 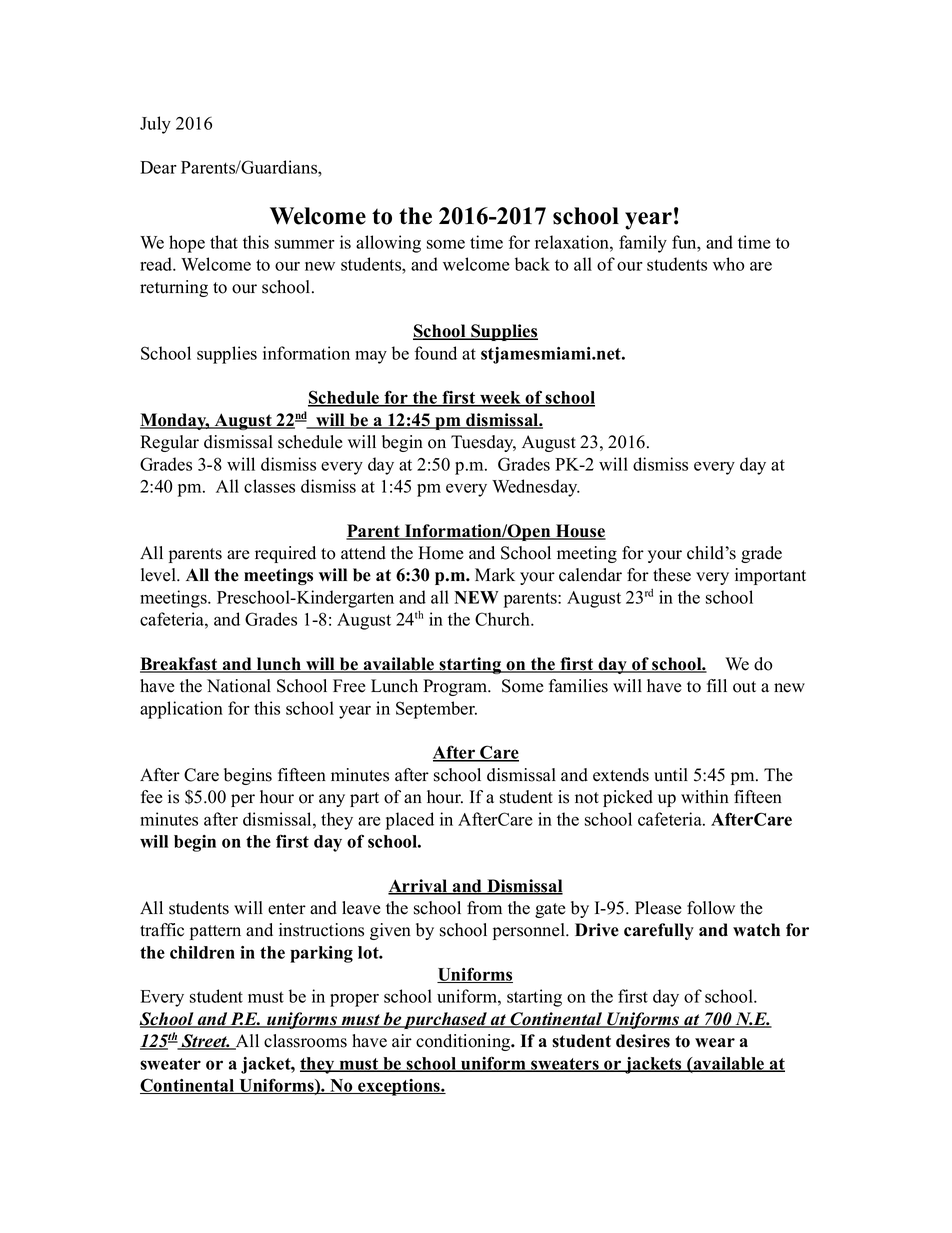 I want to click on level, so click(x=159, y=575).
